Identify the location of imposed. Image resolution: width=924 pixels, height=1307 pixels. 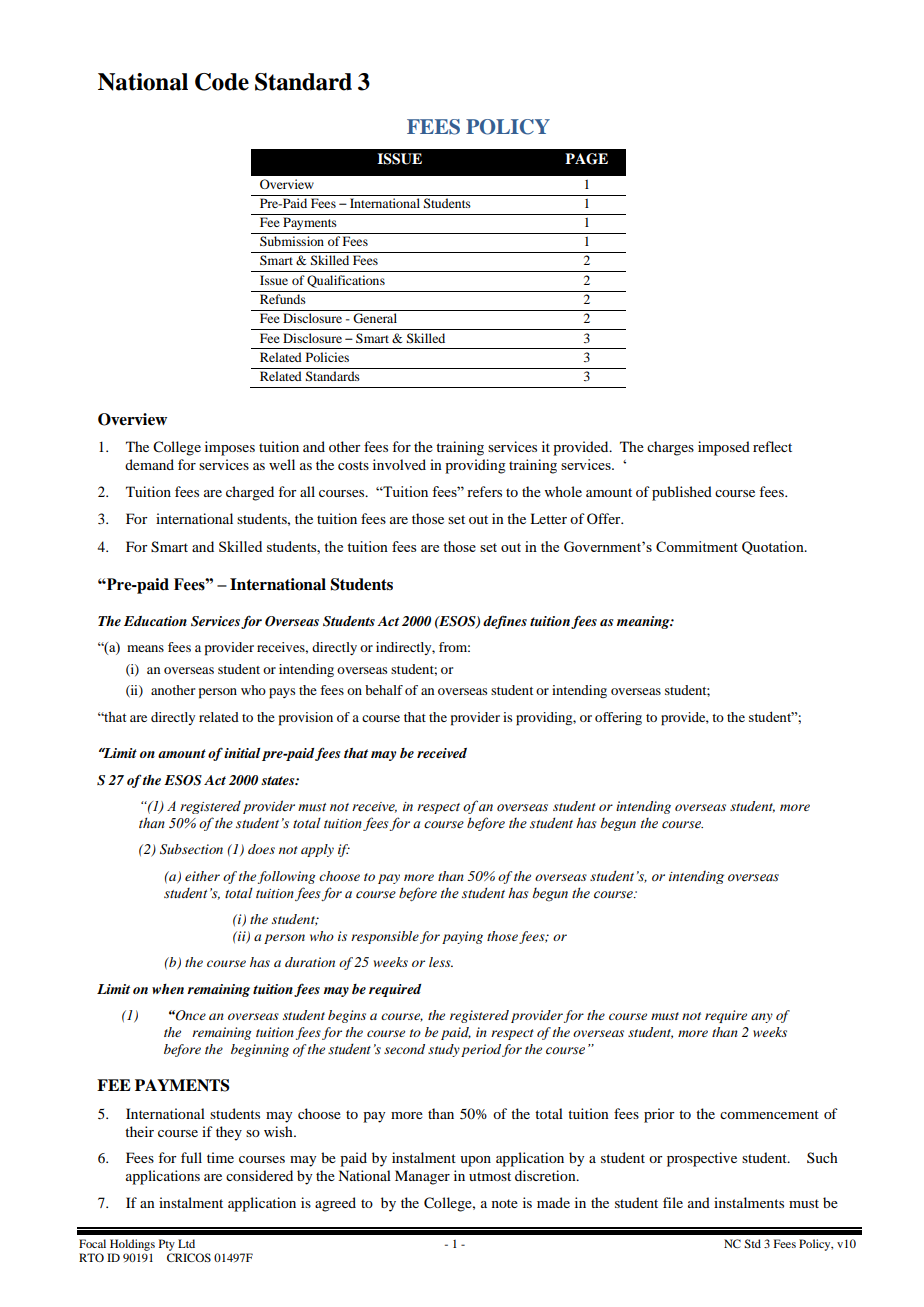
(724, 448).
